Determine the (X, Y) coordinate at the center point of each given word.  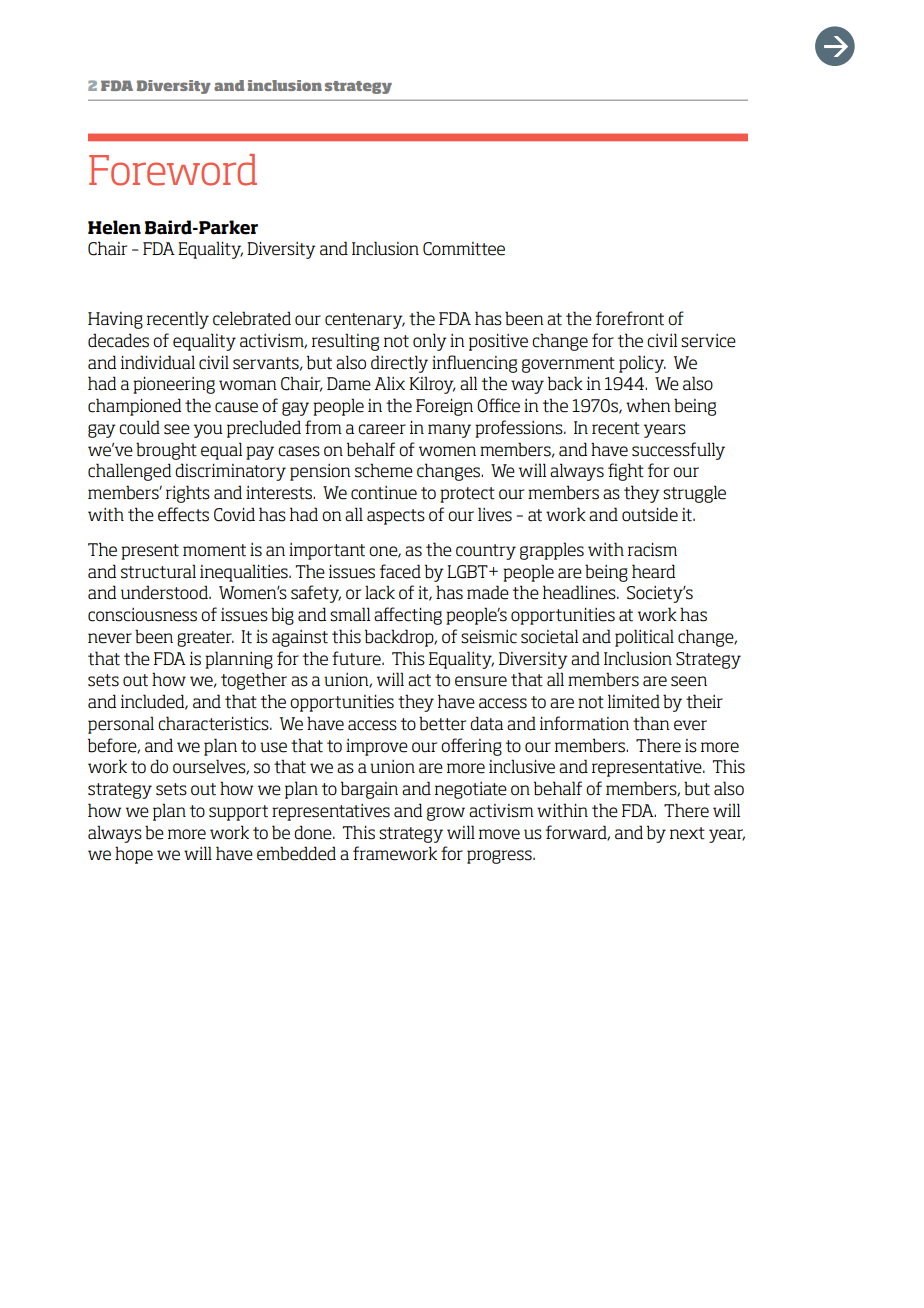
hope (134, 855)
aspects (396, 517)
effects (183, 514)
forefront (630, 318)
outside (650, 514)
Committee (464, 249)
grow (446, 814)
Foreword (173, 170)
